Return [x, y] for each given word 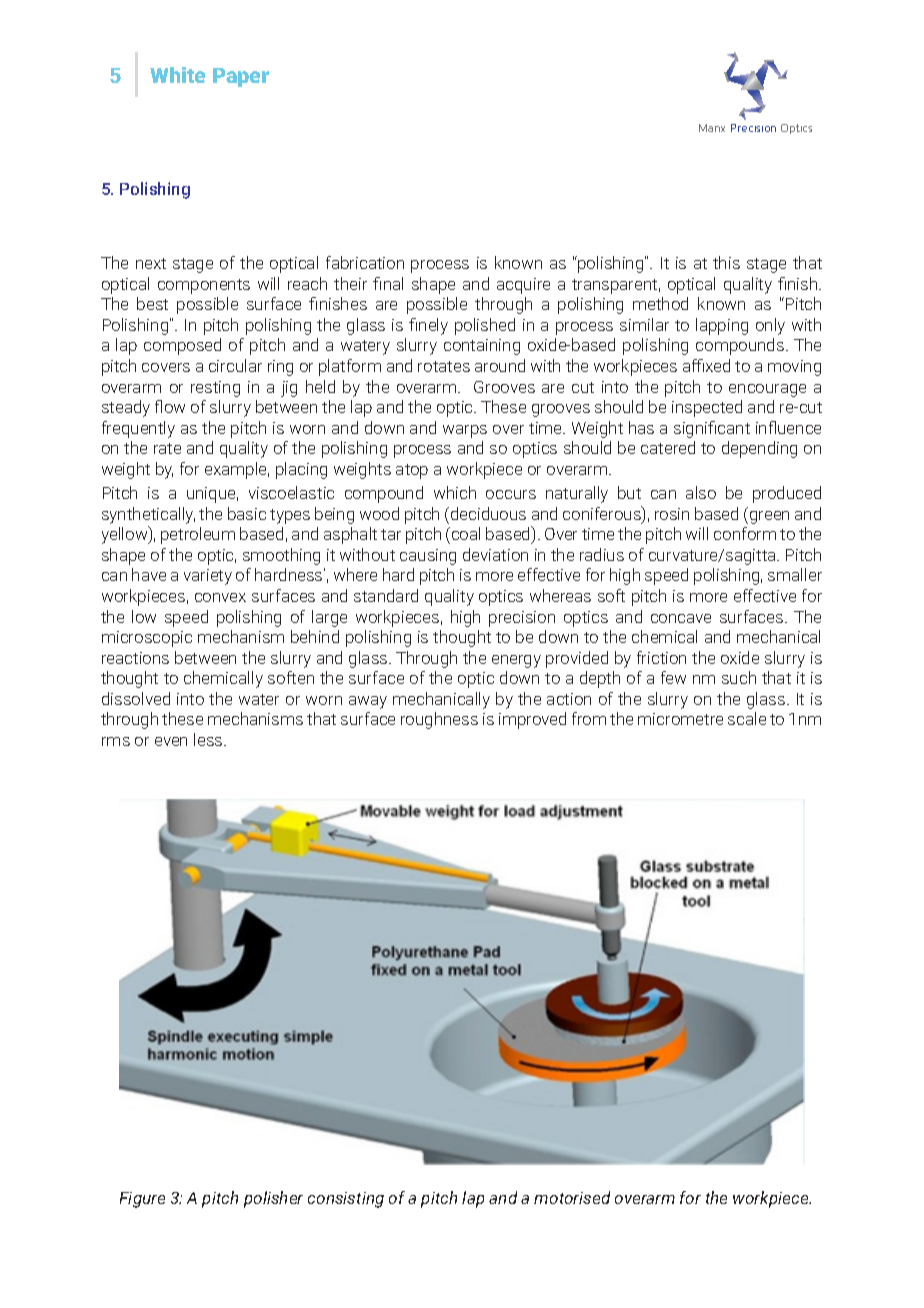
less [209, 739]
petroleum [198, 535]
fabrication [365, 262]
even [171, 741]
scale [747, 718]
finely [428, 326]
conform [745, 533]
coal [466, 533]
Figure [142, 1200]
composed [182, 346]
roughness [439, 720]
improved [532, 720]
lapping [722, 326]
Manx [712, 128]
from [589, 718]
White [177, 75]
